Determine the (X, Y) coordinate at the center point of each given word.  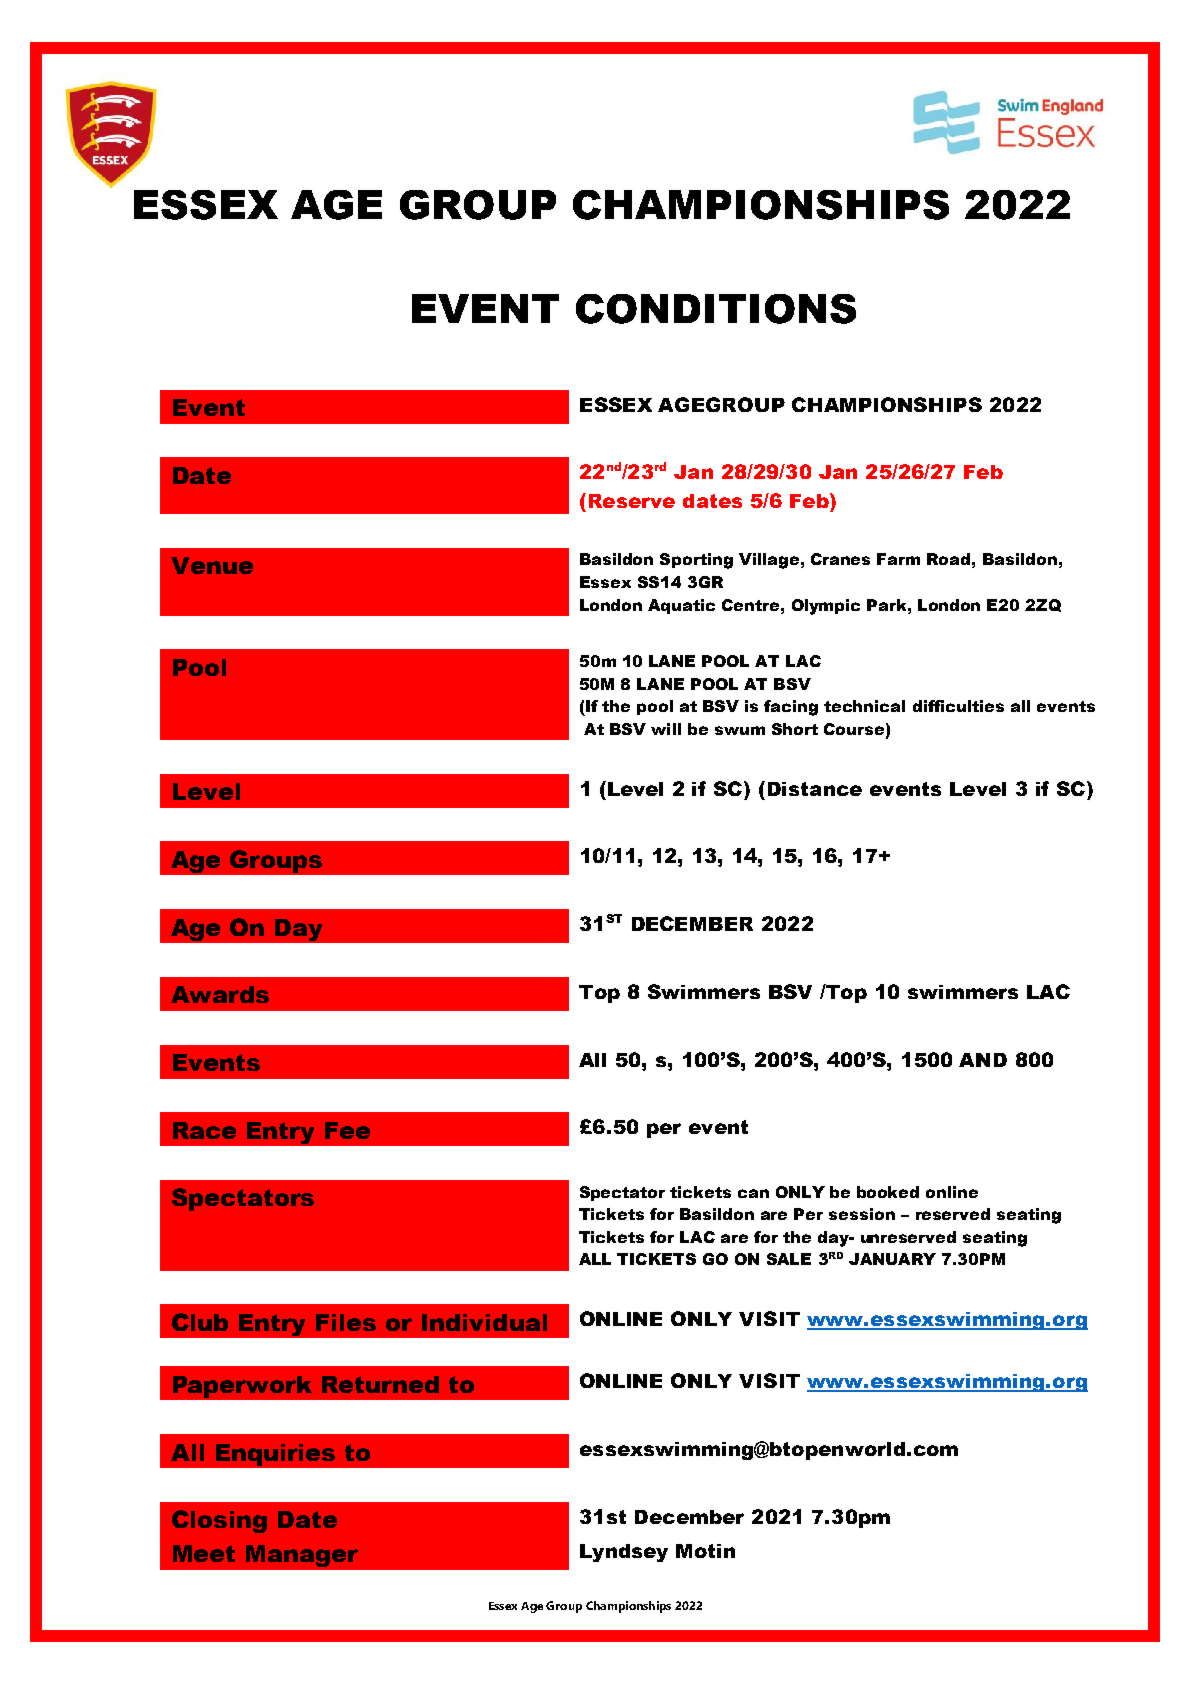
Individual (484, 1322)
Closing (219, 1521)
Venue (212, 565)
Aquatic (681, 606)
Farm (898, 559)
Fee (347, 1130)
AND (983, 1060)
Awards (220, 994)
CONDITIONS (716, 309)
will (666, 729)
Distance (815, 789)
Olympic (826, 607)
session (862, 1214)
